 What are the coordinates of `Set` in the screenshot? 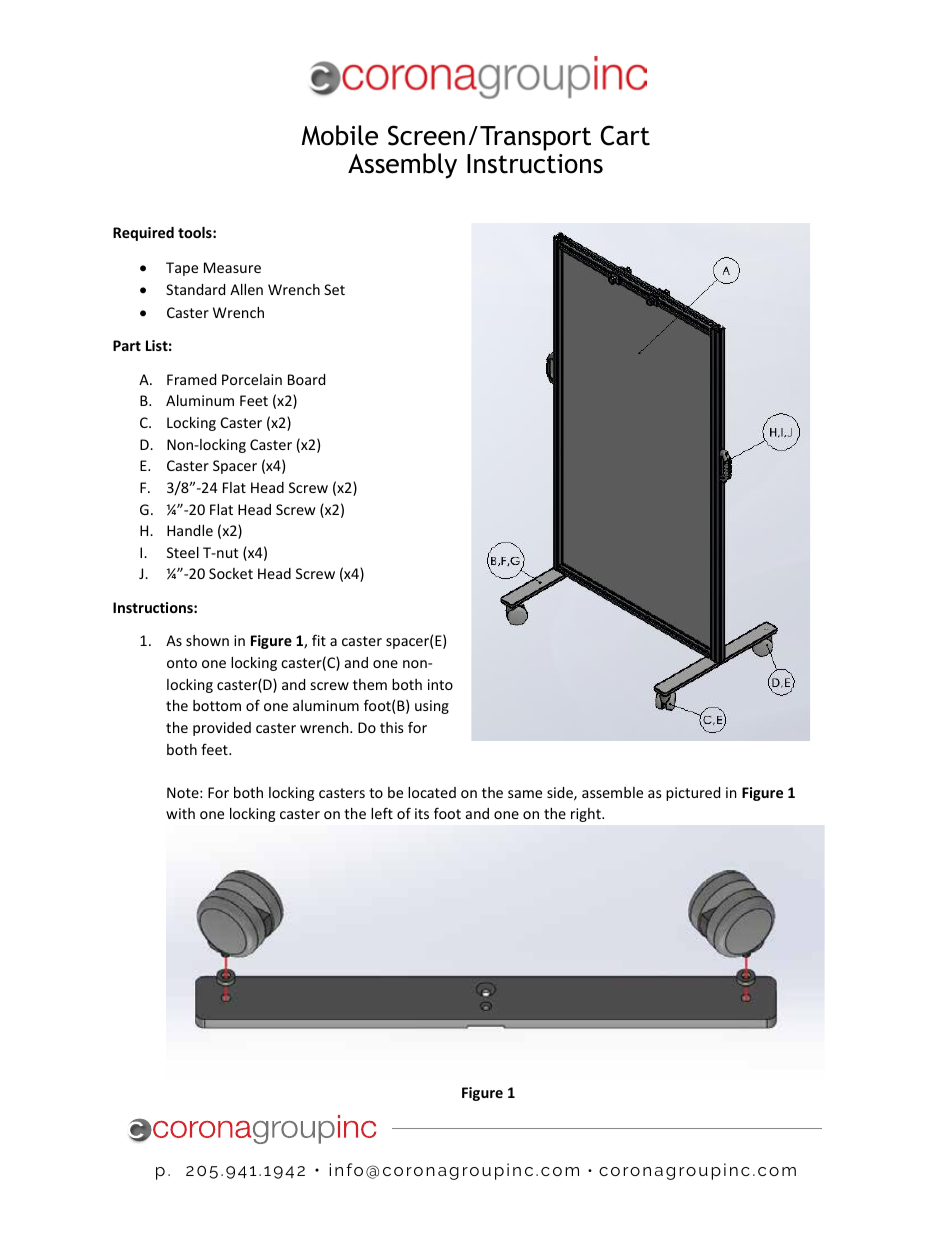 It's located at (334, 289).
